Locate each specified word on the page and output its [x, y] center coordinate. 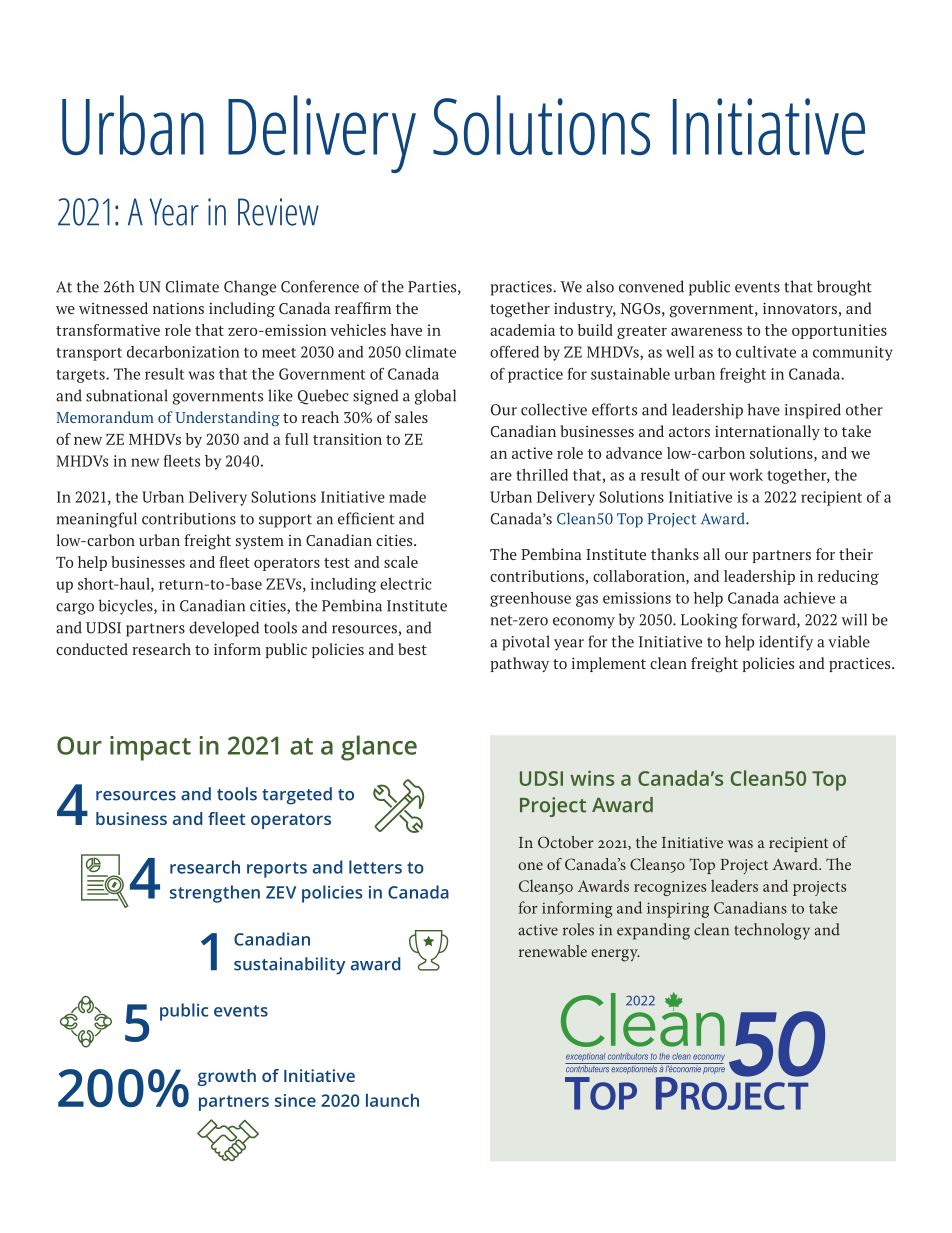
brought [844, 288]
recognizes [670, 888]
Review [278, 212]
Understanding [227, 418]
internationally [767, 432]
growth [226, 1077]
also [600, 286]
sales [411, 417]
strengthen [215, 894]
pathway [519, 664]
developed [224, 629]
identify [786, 643]
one [530, 866]
